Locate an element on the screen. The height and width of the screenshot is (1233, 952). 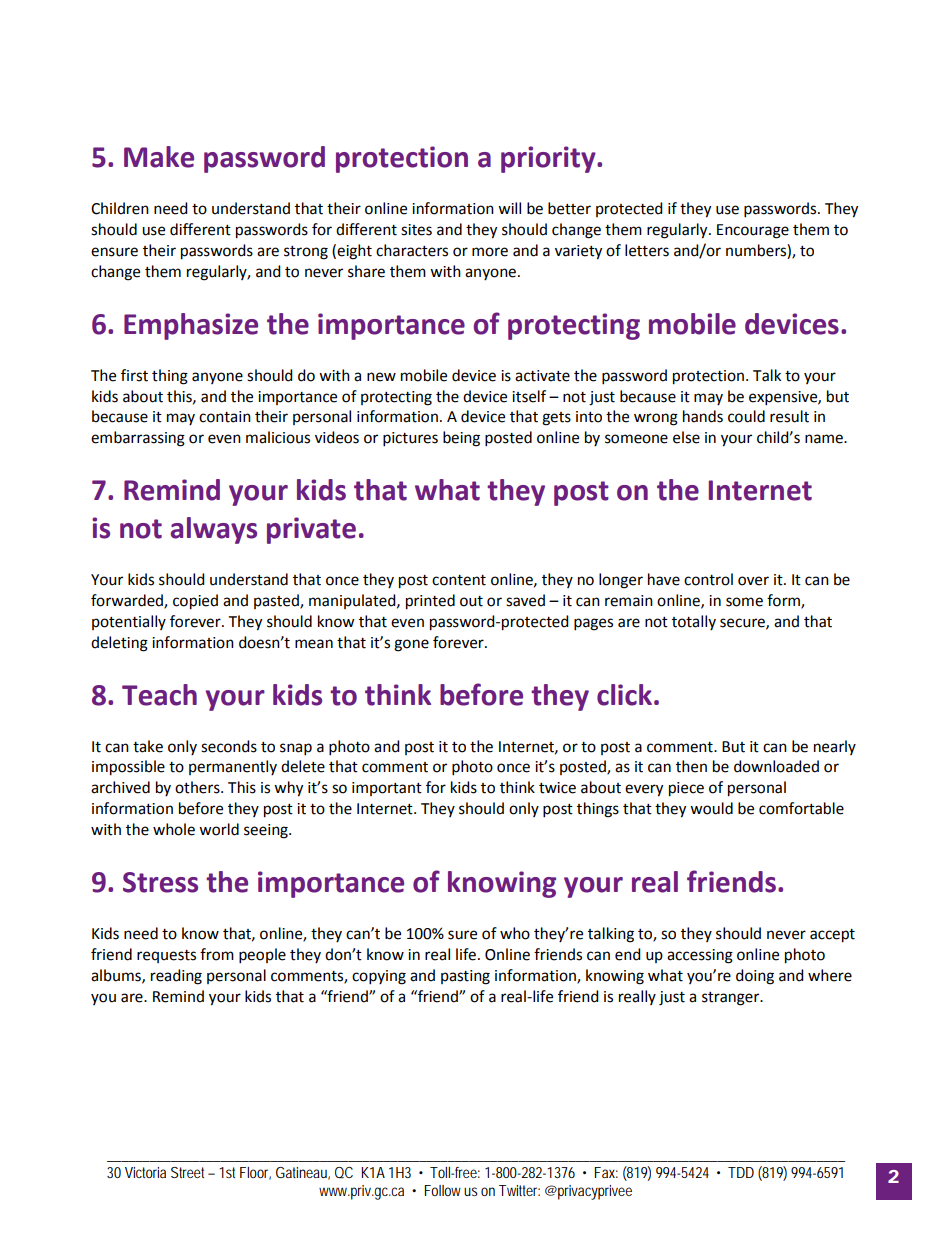
Street is located at coordinates (190, 1172).
